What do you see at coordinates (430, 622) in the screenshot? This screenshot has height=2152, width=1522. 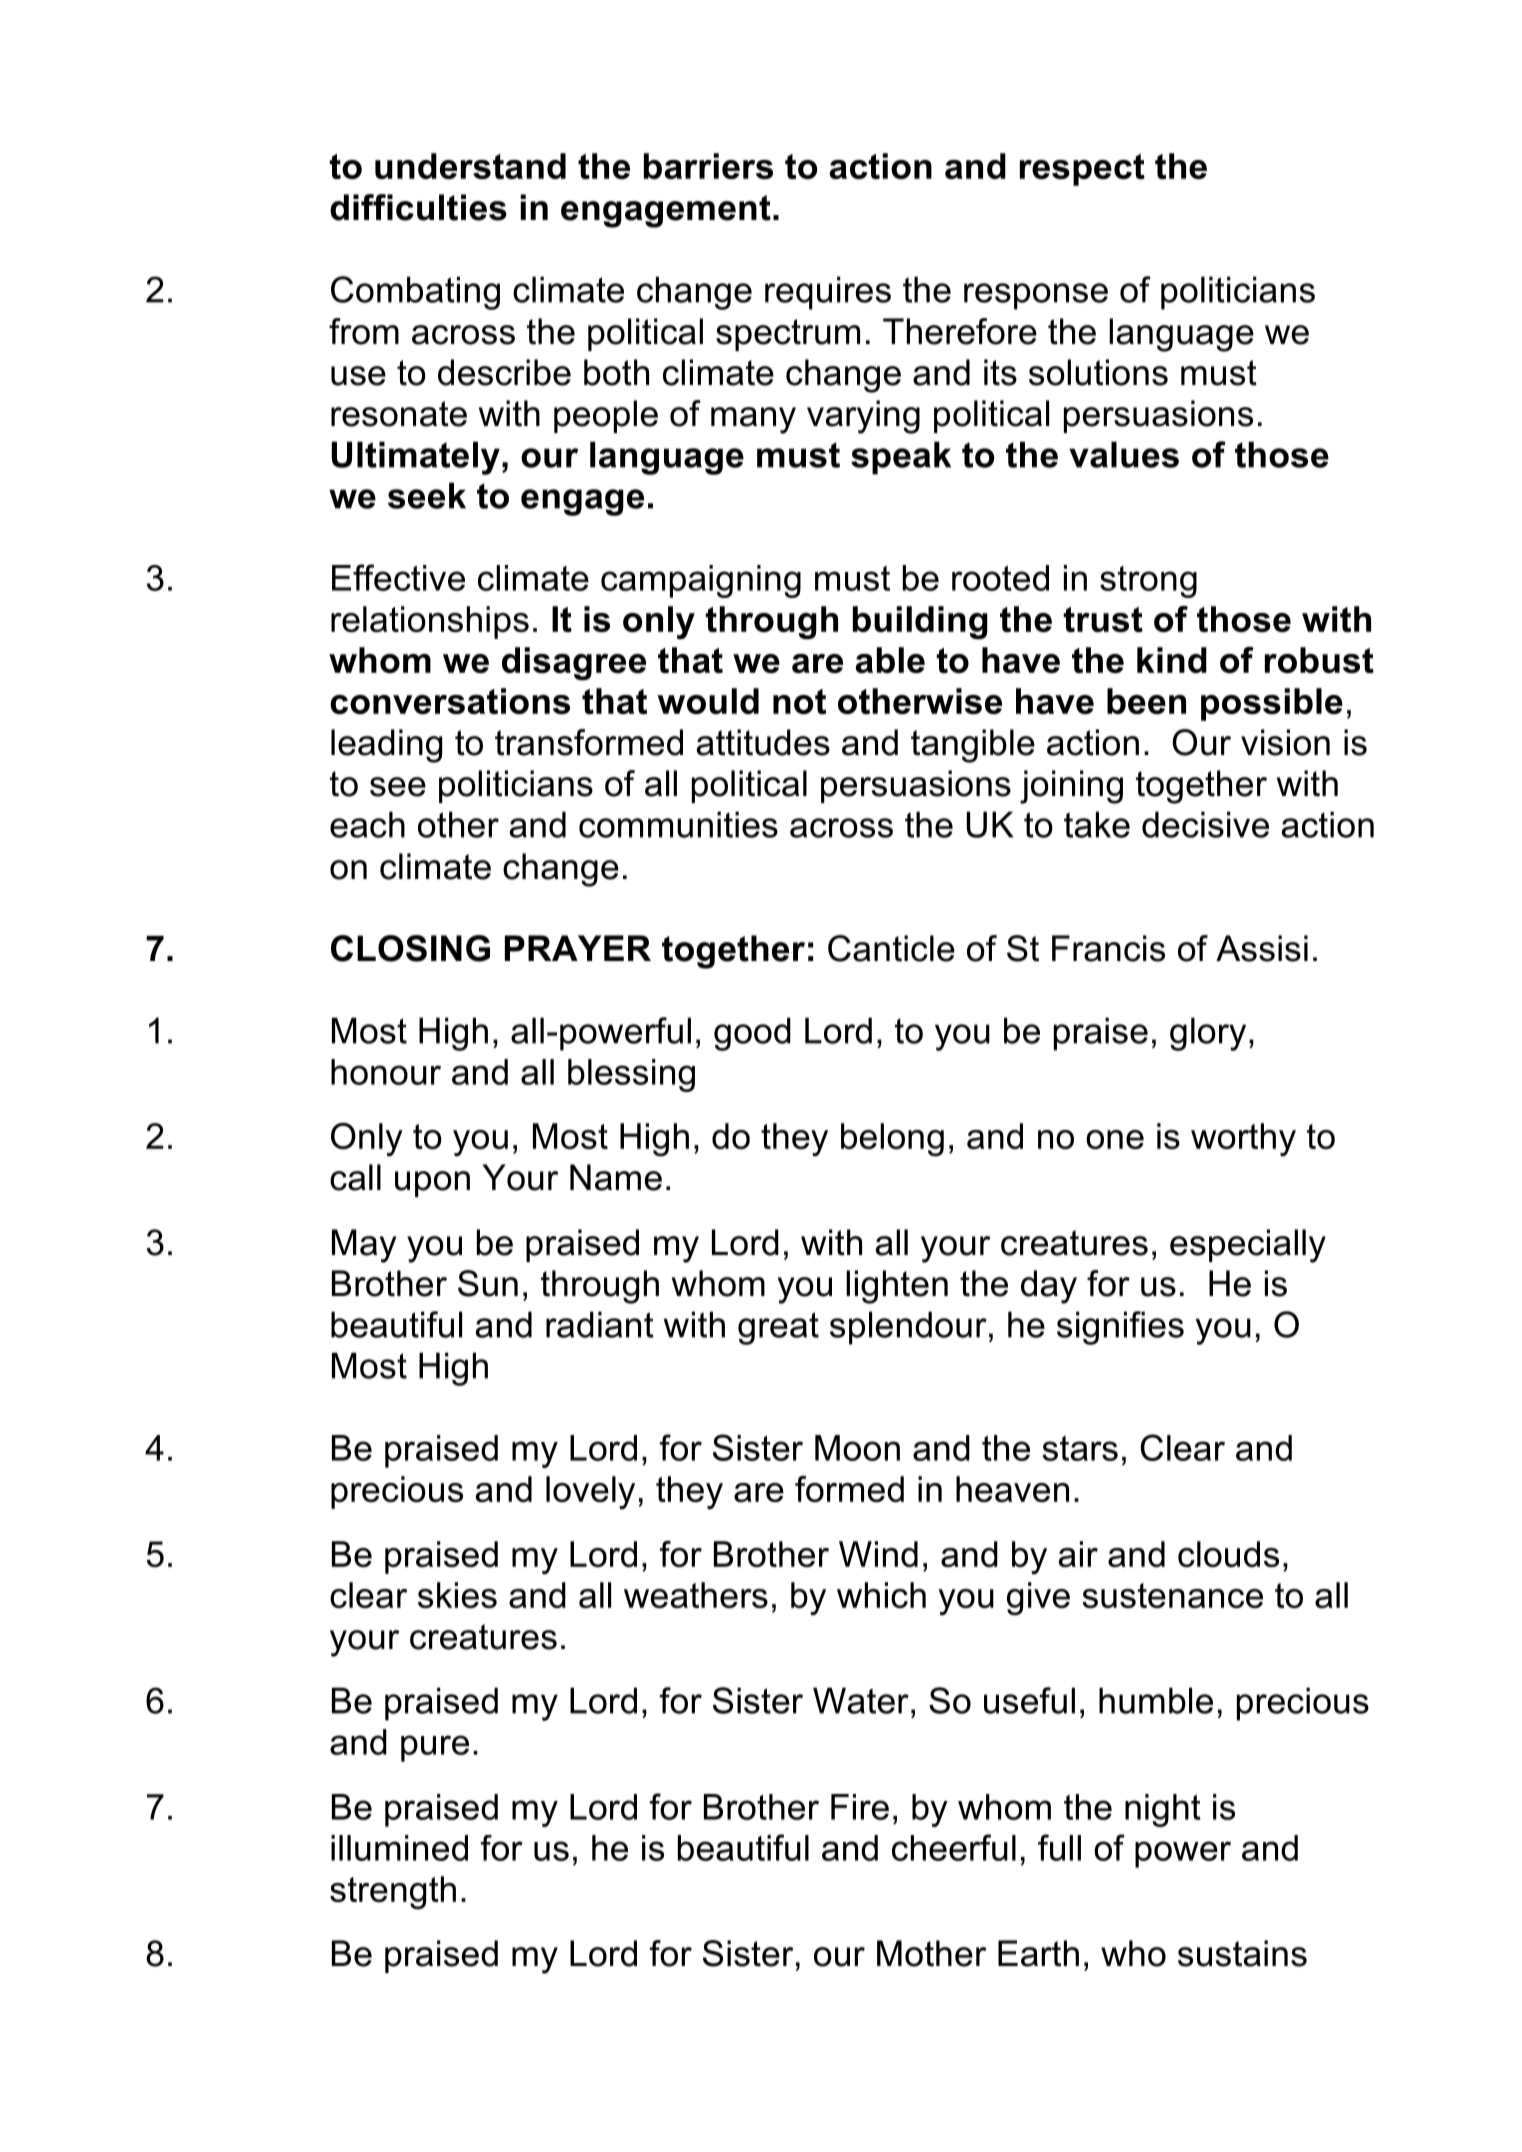 I see `relationships` at bounding box center [430, 622].
